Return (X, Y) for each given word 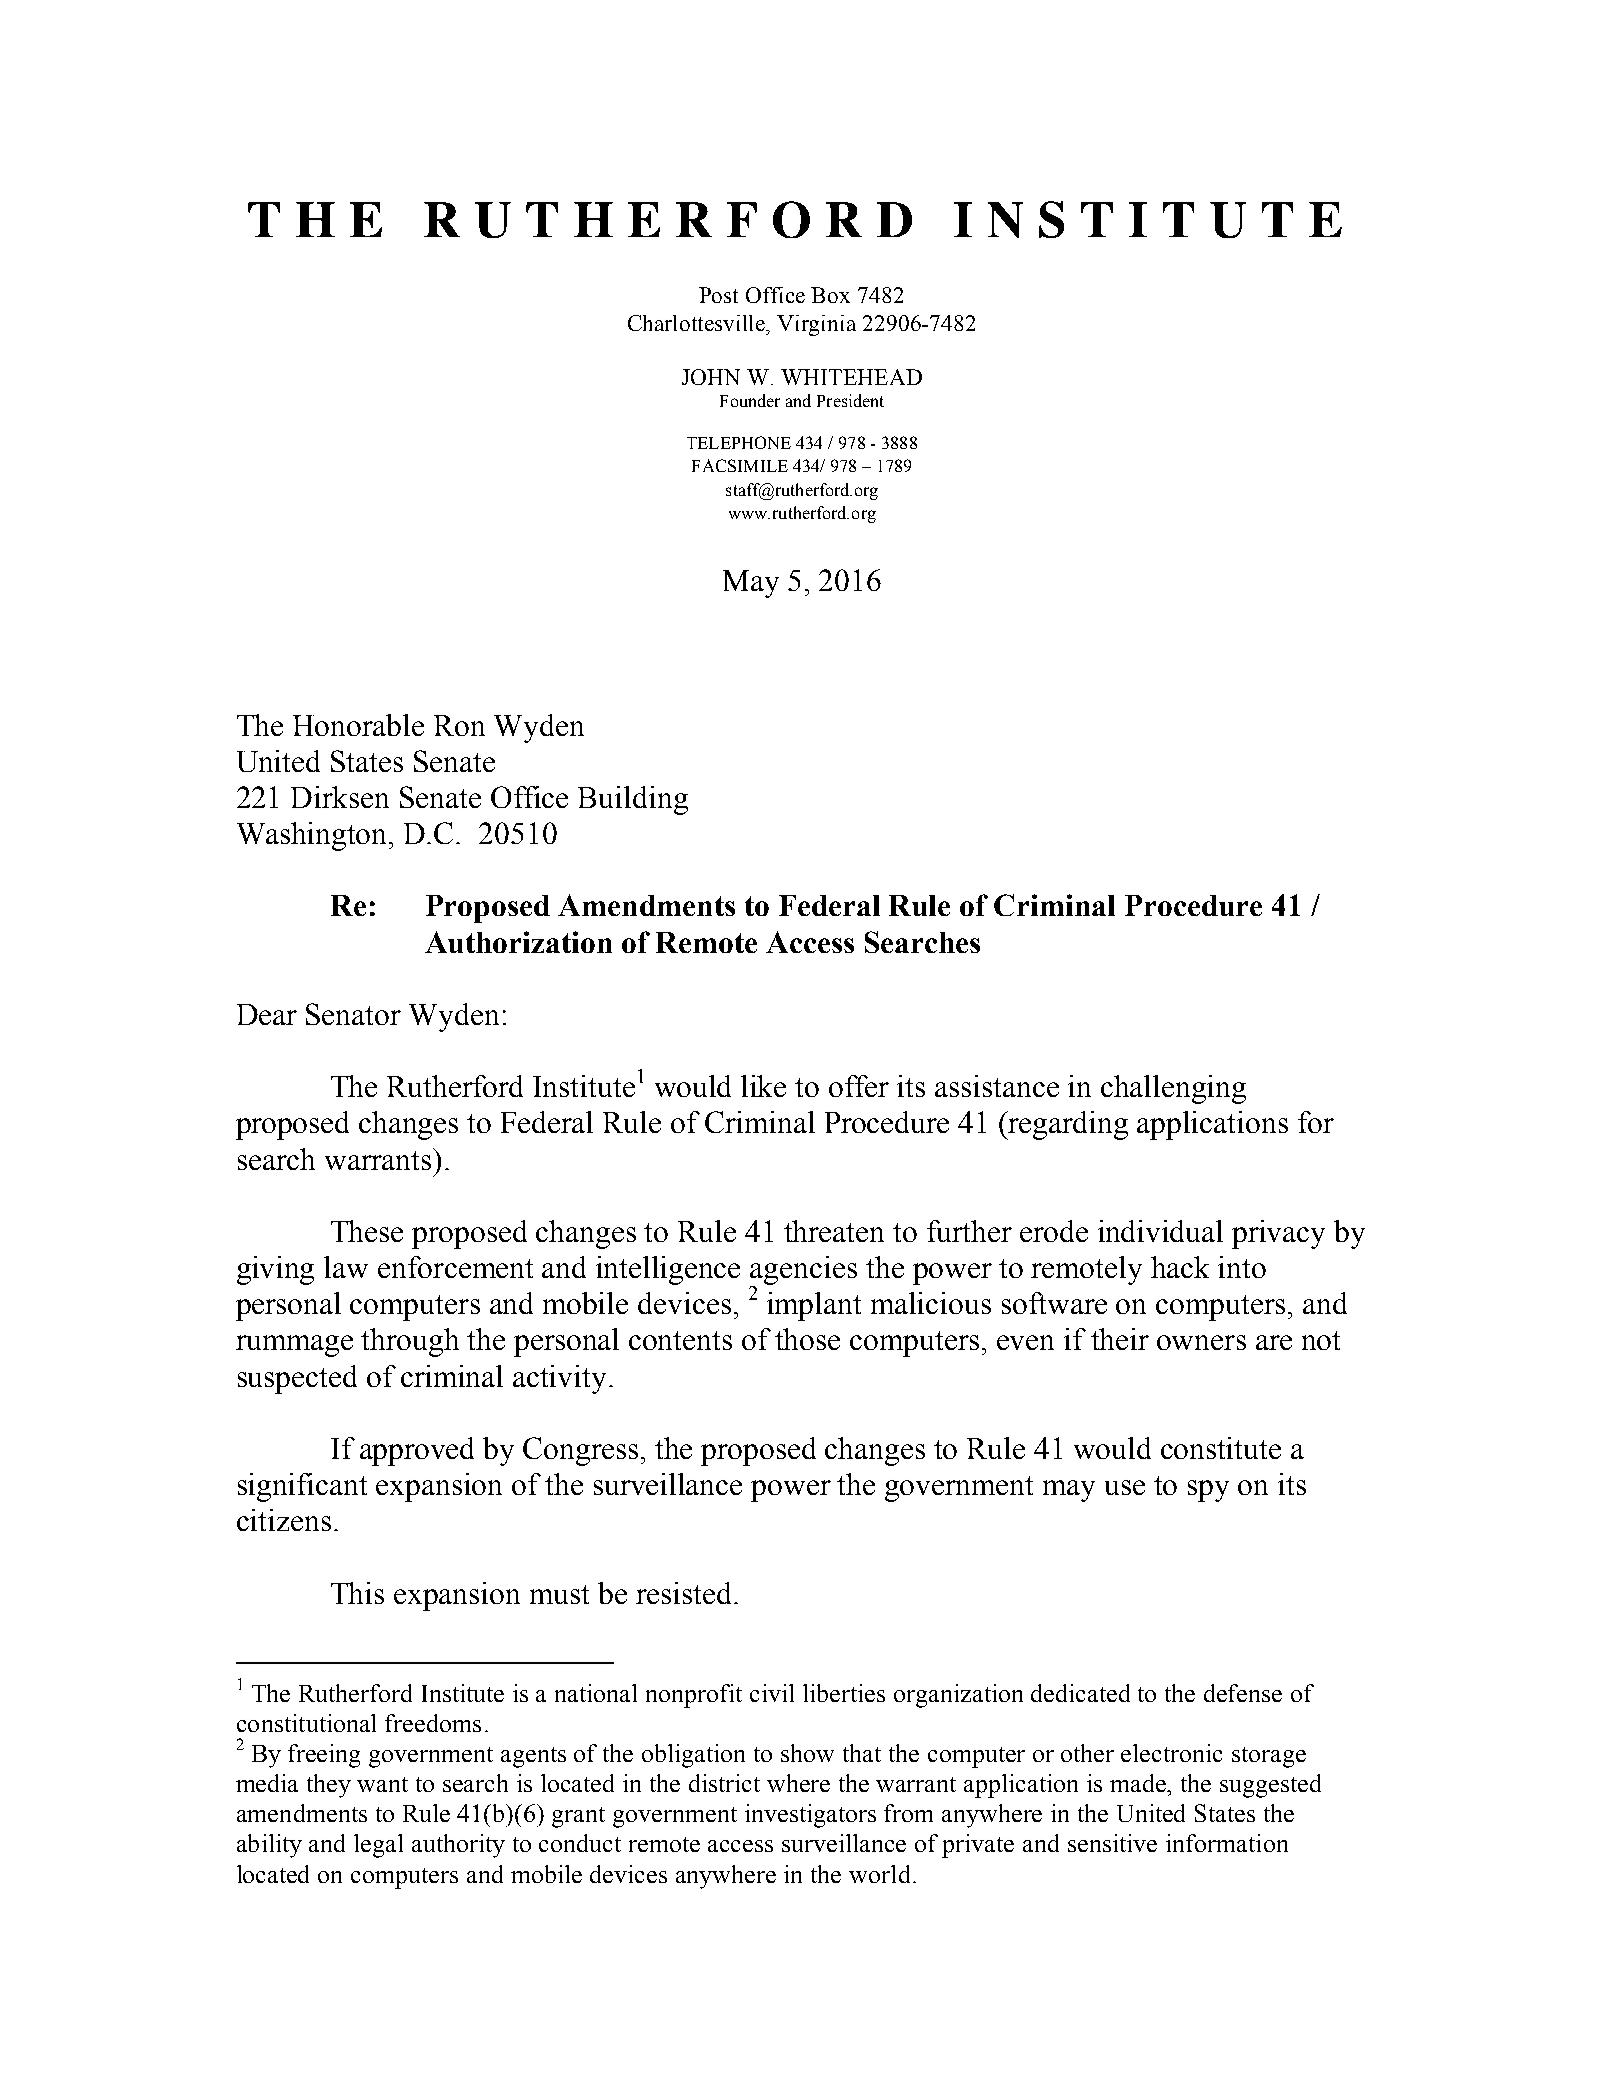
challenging (1173, 1089)
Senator (353, 1014)
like (763, 1086)
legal (378, 1846)
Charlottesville (698, 323)
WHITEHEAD (851, 377)
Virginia (816, 325)
